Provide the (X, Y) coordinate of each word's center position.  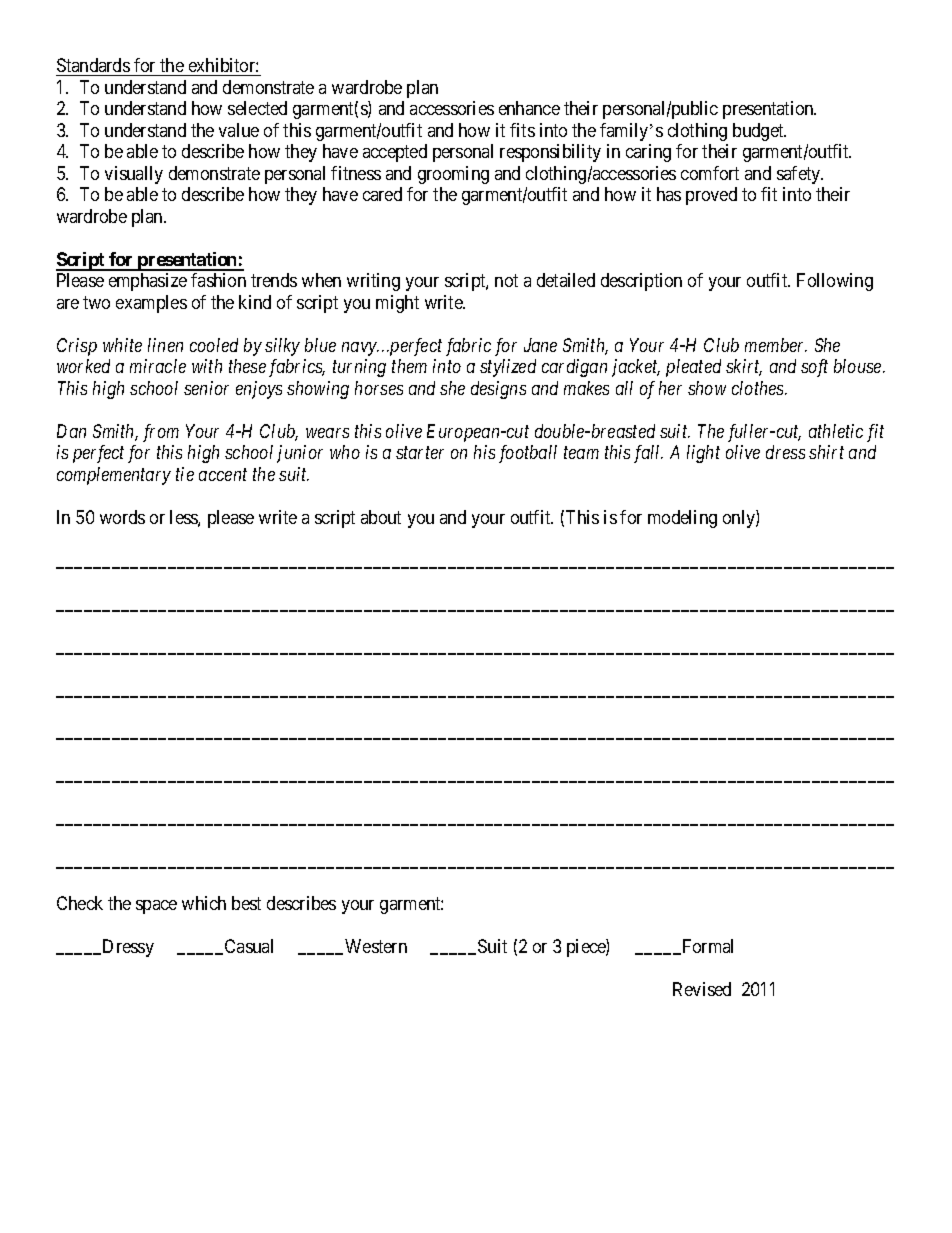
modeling (682, 519)
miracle (158, 366)
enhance (529, 108)
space (156, 907)
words (122, 517)
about (381, 517)
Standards (93, 67)
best (246, 903)
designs (498, 390)
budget (759, 132)
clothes (759, 388)
